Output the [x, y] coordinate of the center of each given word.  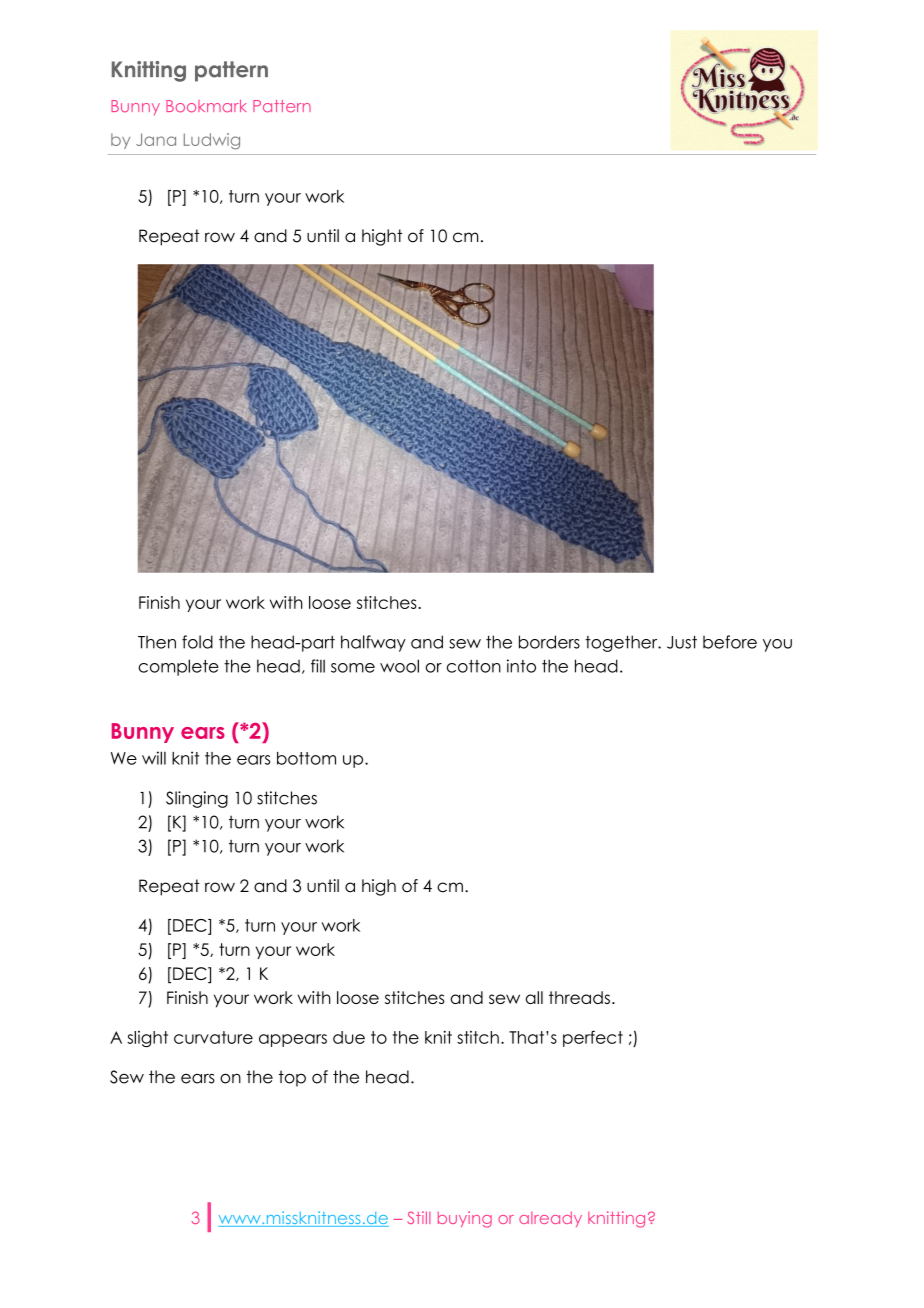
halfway [373, 643]
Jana [156, 139]
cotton [474, 666]
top [292, 1078]
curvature [213, 1037]
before [730, 642]
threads [579, 997]
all [534, 997]
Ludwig [212, 141]
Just [682, 642]
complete [178, 667]
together [622, 643]
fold [197, 642]
